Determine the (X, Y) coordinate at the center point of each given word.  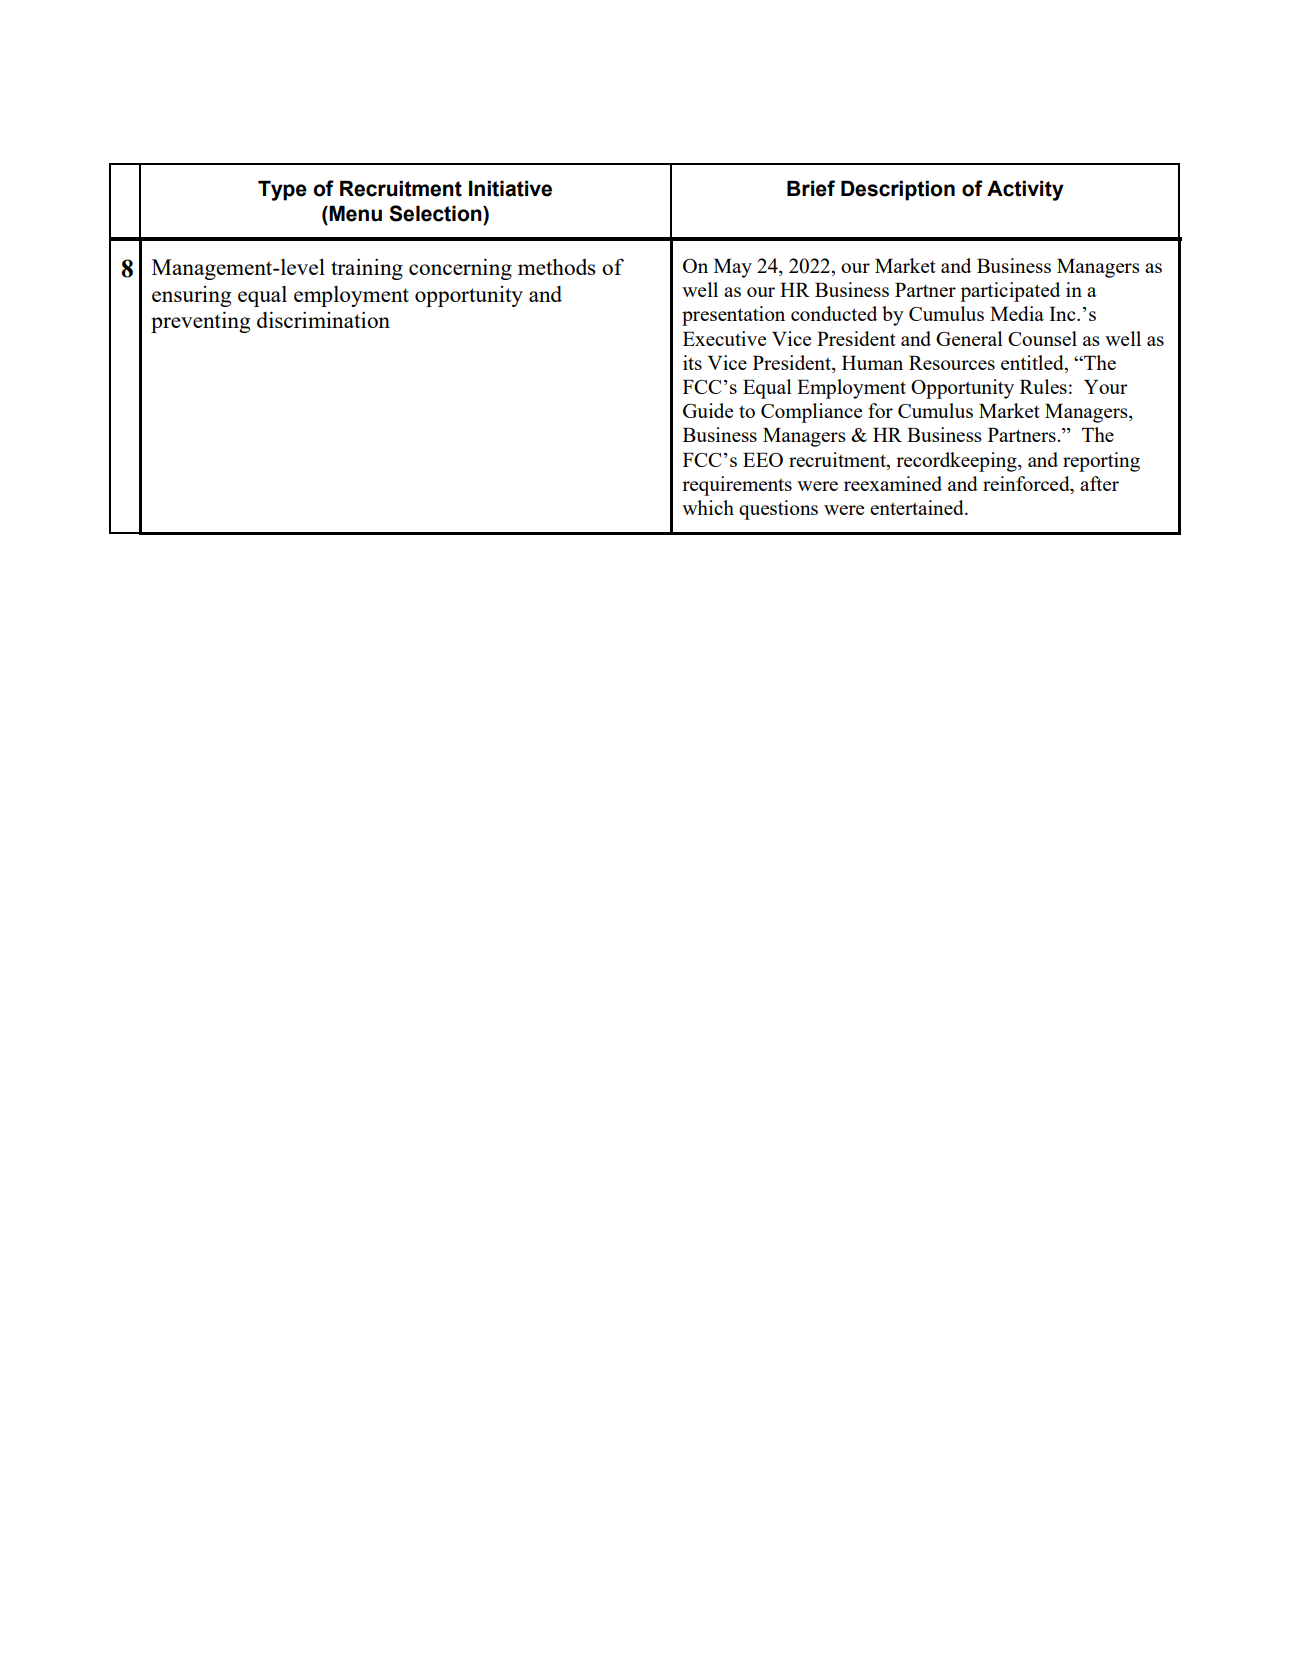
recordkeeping (957, 462)
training (367, 269)
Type (282, 190)
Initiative (510, 188)
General (969, 338)
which (708, 507)
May (733, 268)
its (692, 362)
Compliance (811, 413)
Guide (708, 410)
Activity (1025, 190)
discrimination (323, 319)
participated (1010, 292)
